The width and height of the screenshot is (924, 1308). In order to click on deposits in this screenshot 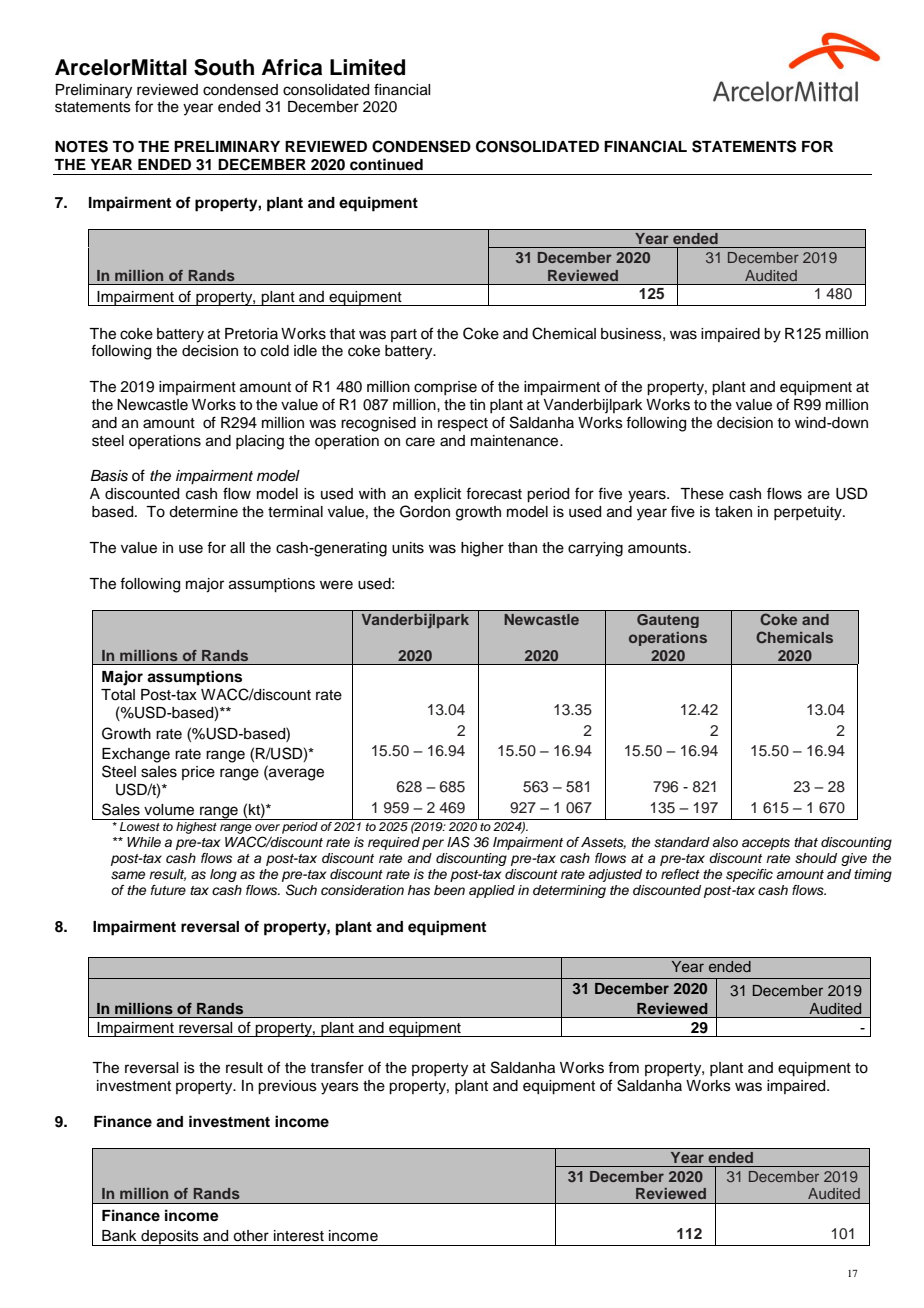, I will do `click(170, 1238)`.
